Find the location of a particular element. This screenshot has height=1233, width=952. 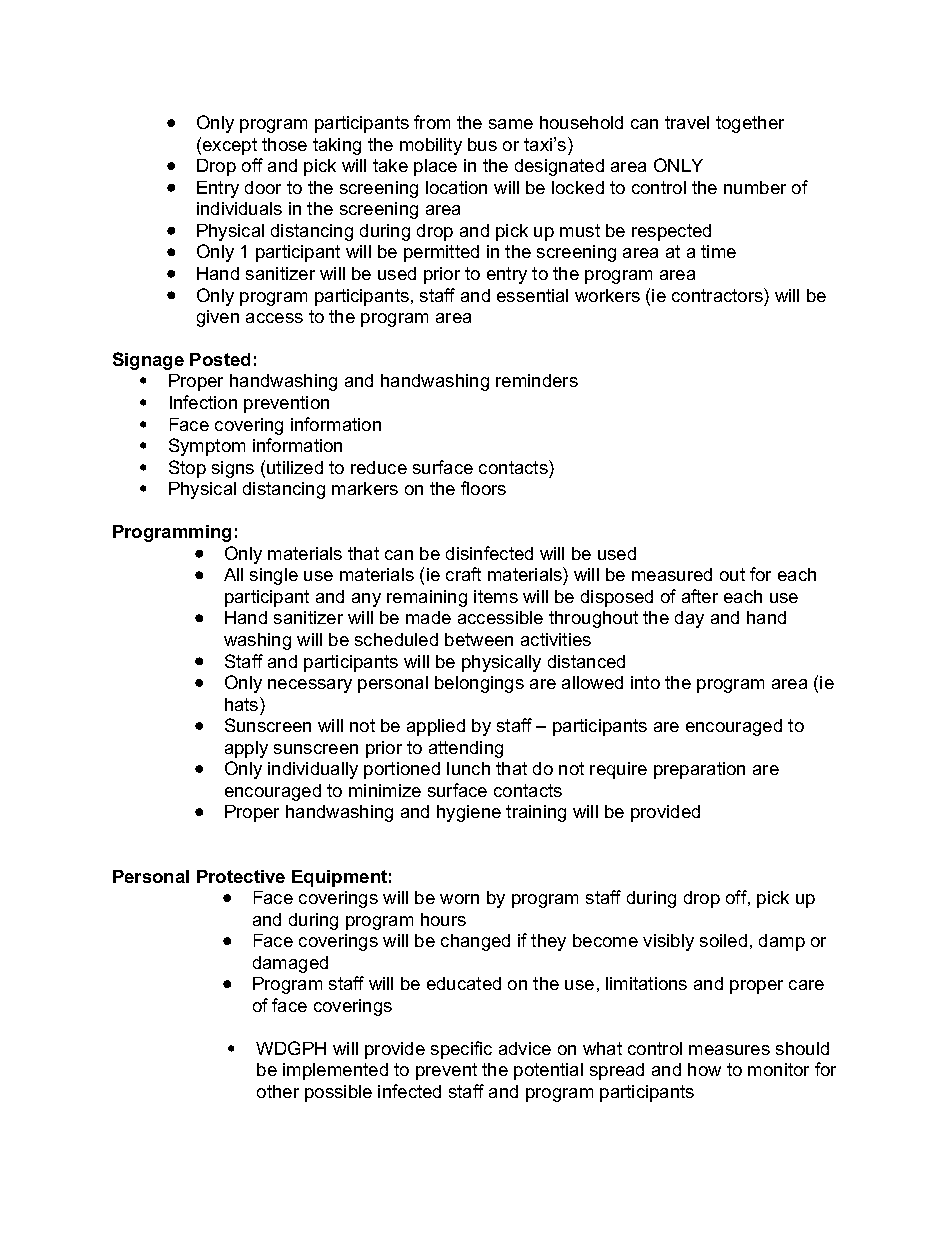

other is located at coordinates (278, 1091).
